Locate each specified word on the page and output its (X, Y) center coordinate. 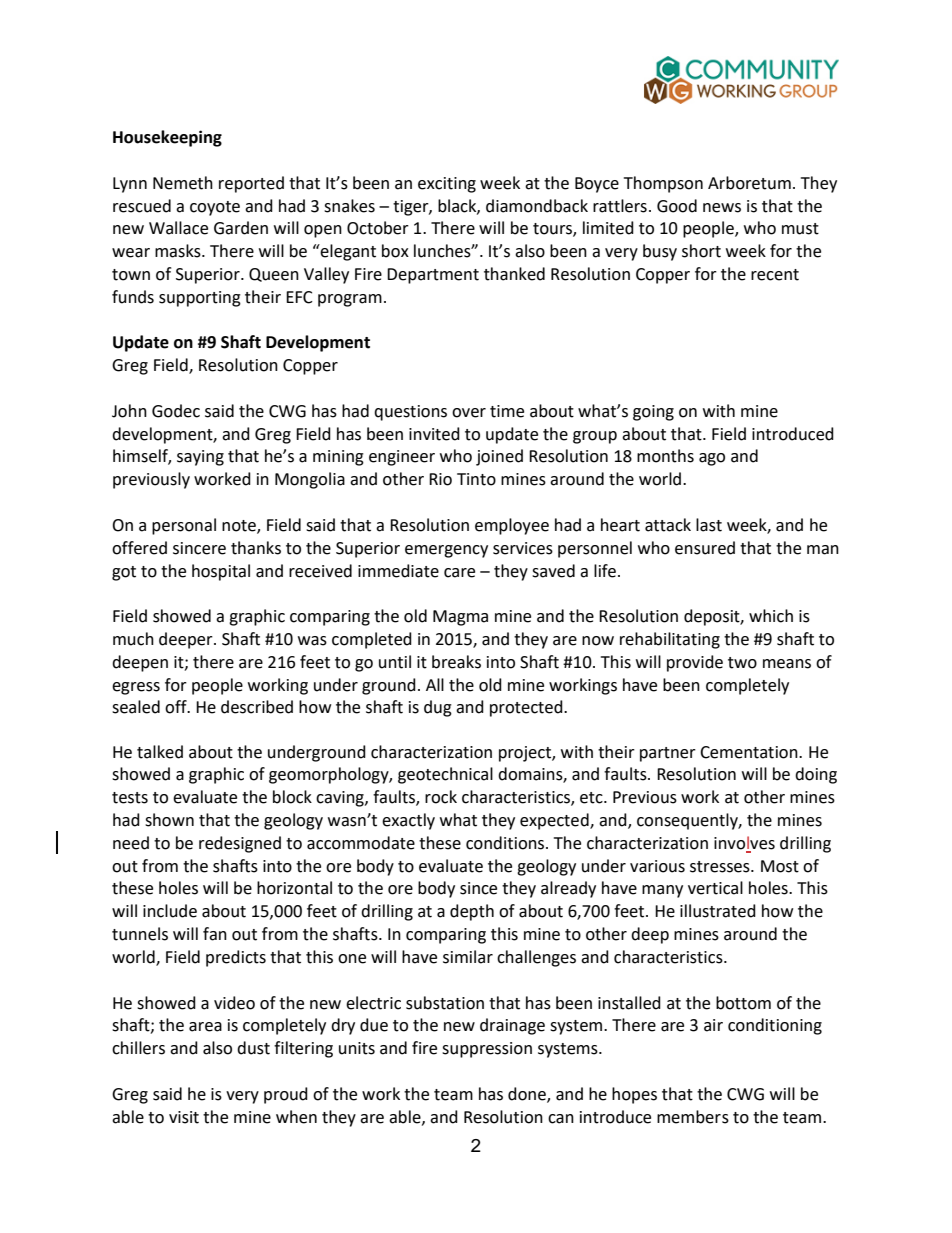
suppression (487, 1050)
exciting (447, 185)
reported (251, 184)
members (693, 1117)
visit (184, 1117)
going (653, 413)
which (771, 616)
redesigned (240, 844)
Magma (460, 618)
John (129, 411)
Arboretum (749, 183)
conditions (506, 843)
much (133, 639)
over (469, 413)
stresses (721, 867)
